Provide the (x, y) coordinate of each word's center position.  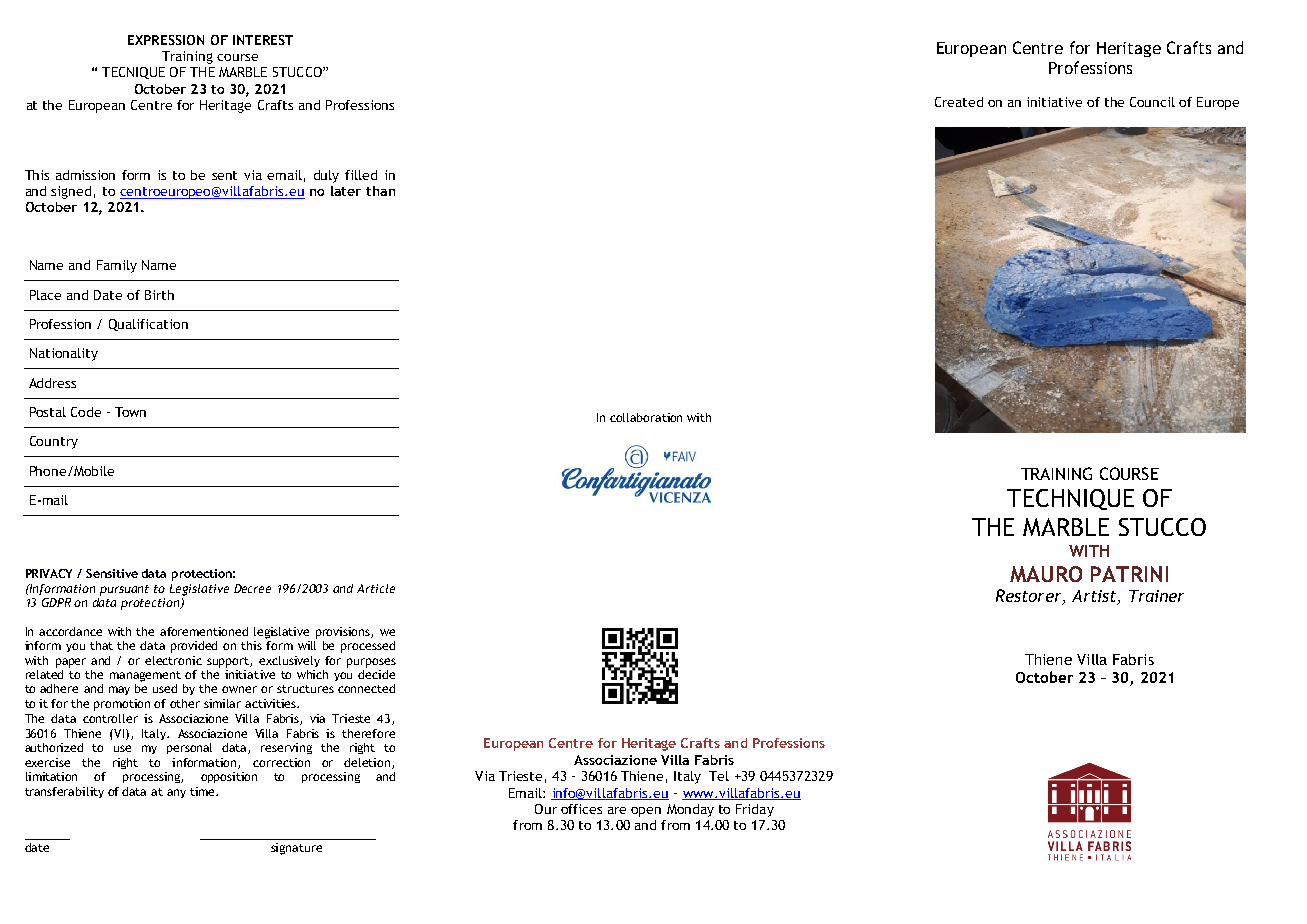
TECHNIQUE (1070, 499)
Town (130, 412)
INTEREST (263, 40)
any (176, 793)
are (617, 810)
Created (959, 102)
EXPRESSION (166, 40)
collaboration (646, 417)
